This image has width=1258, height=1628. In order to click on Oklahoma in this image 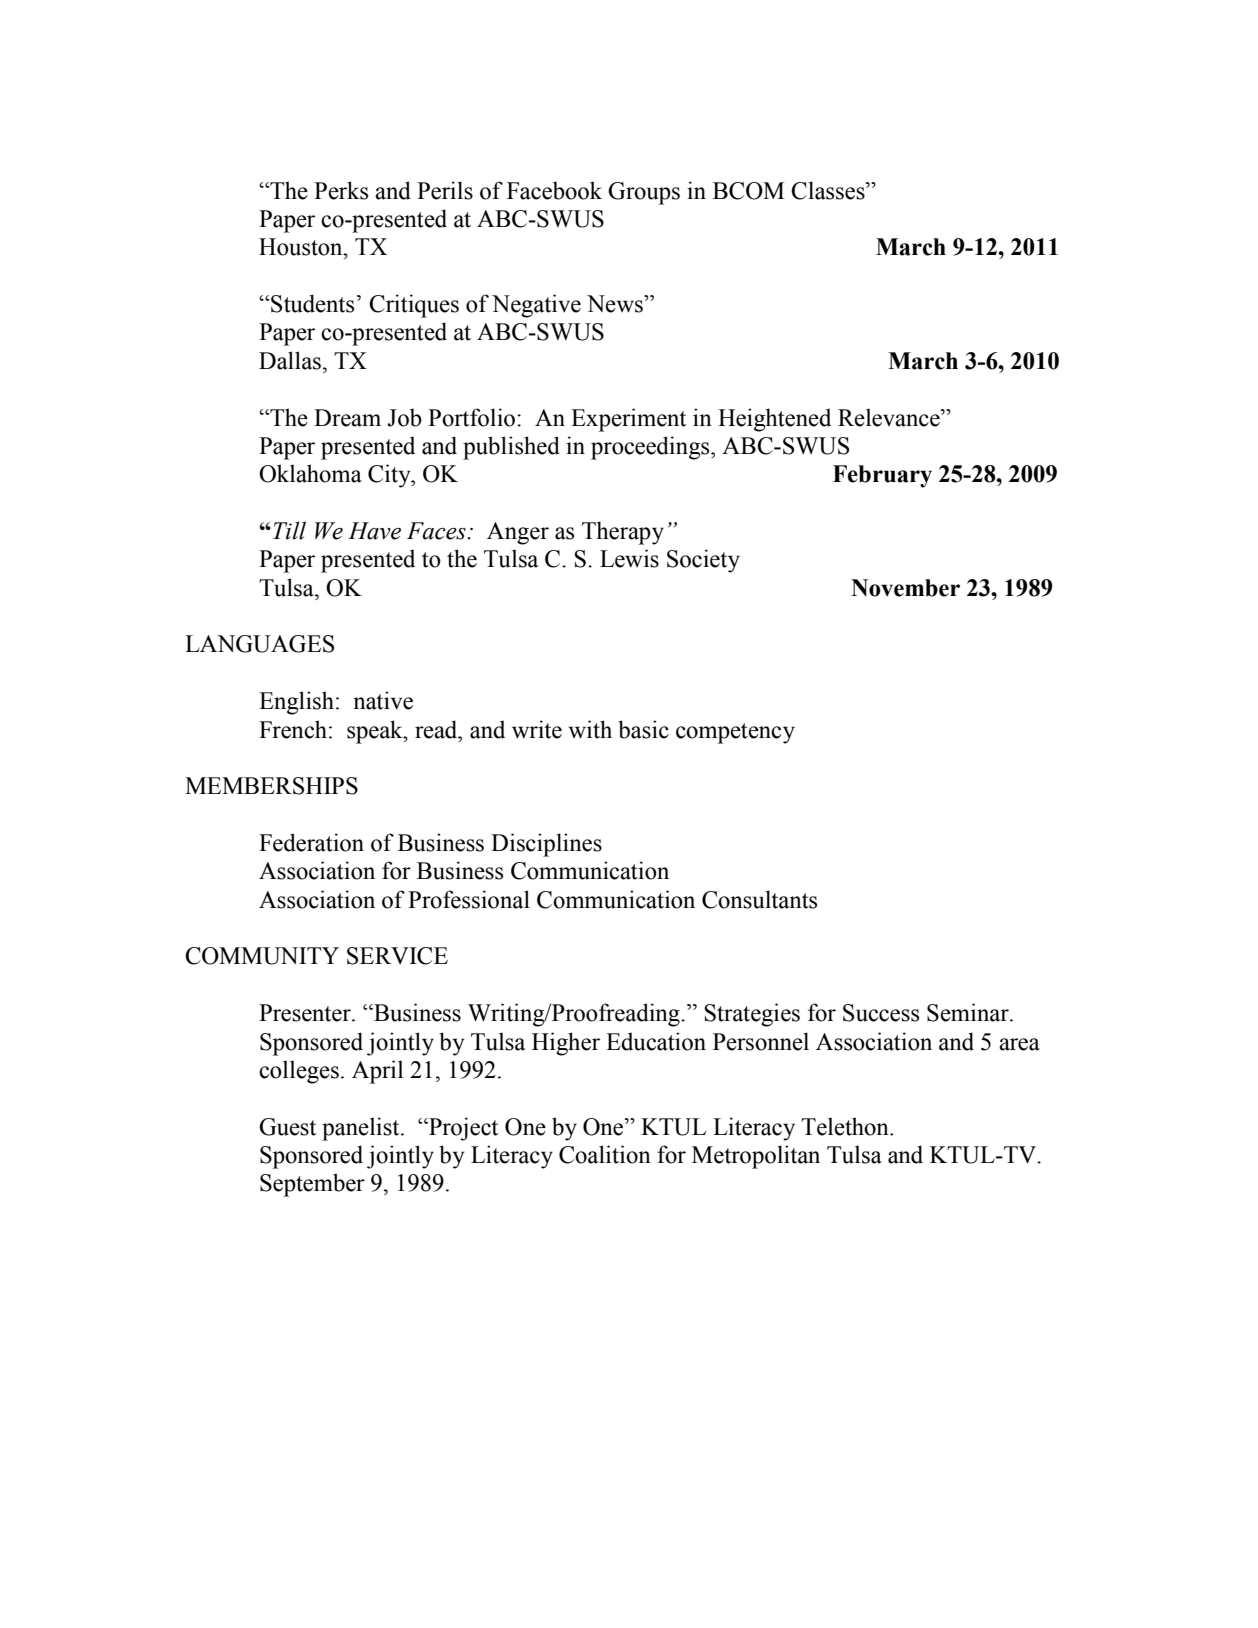, I will do `click(310, 473)`.
